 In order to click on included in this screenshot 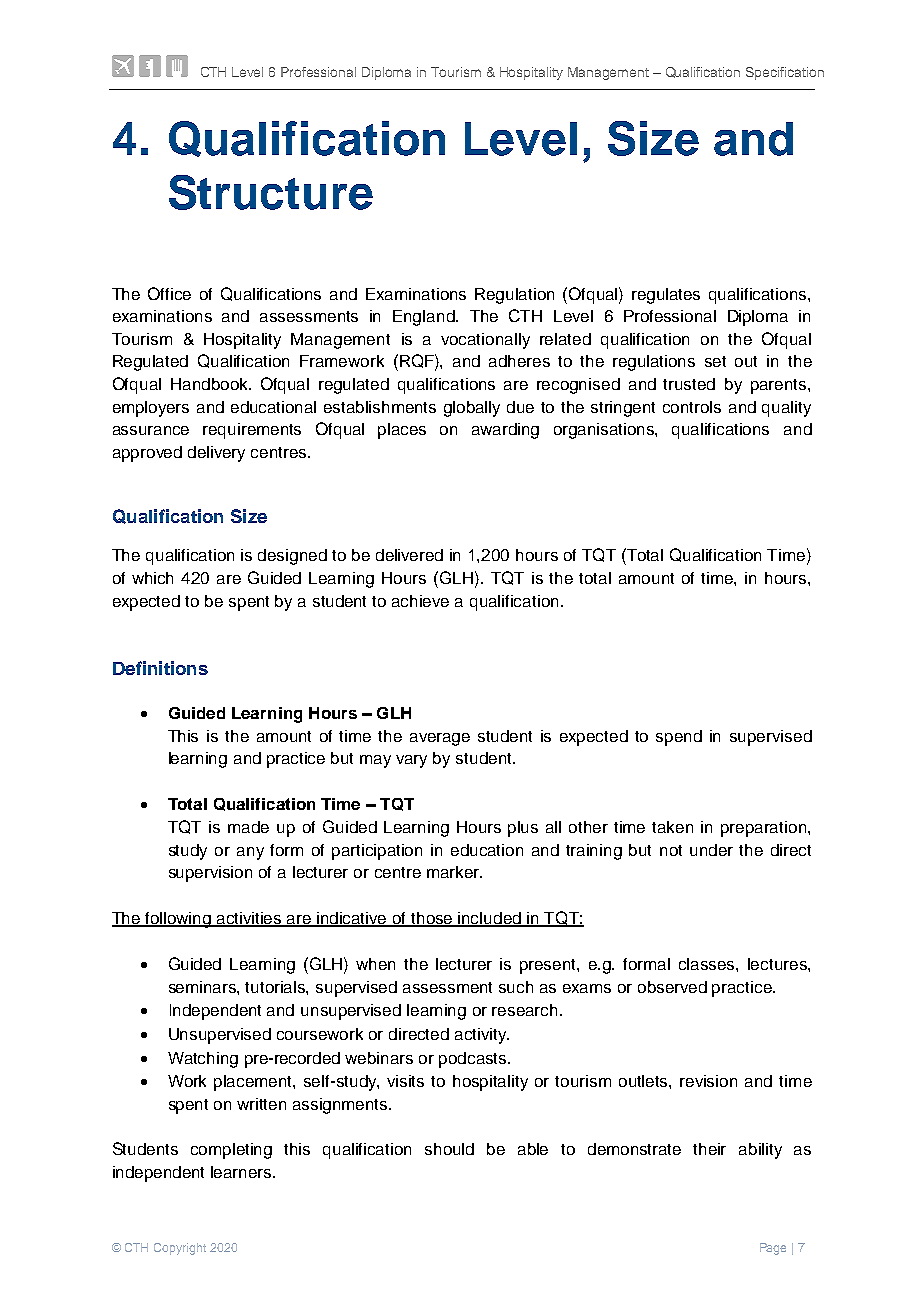, I will do `click(490, 919)`.
